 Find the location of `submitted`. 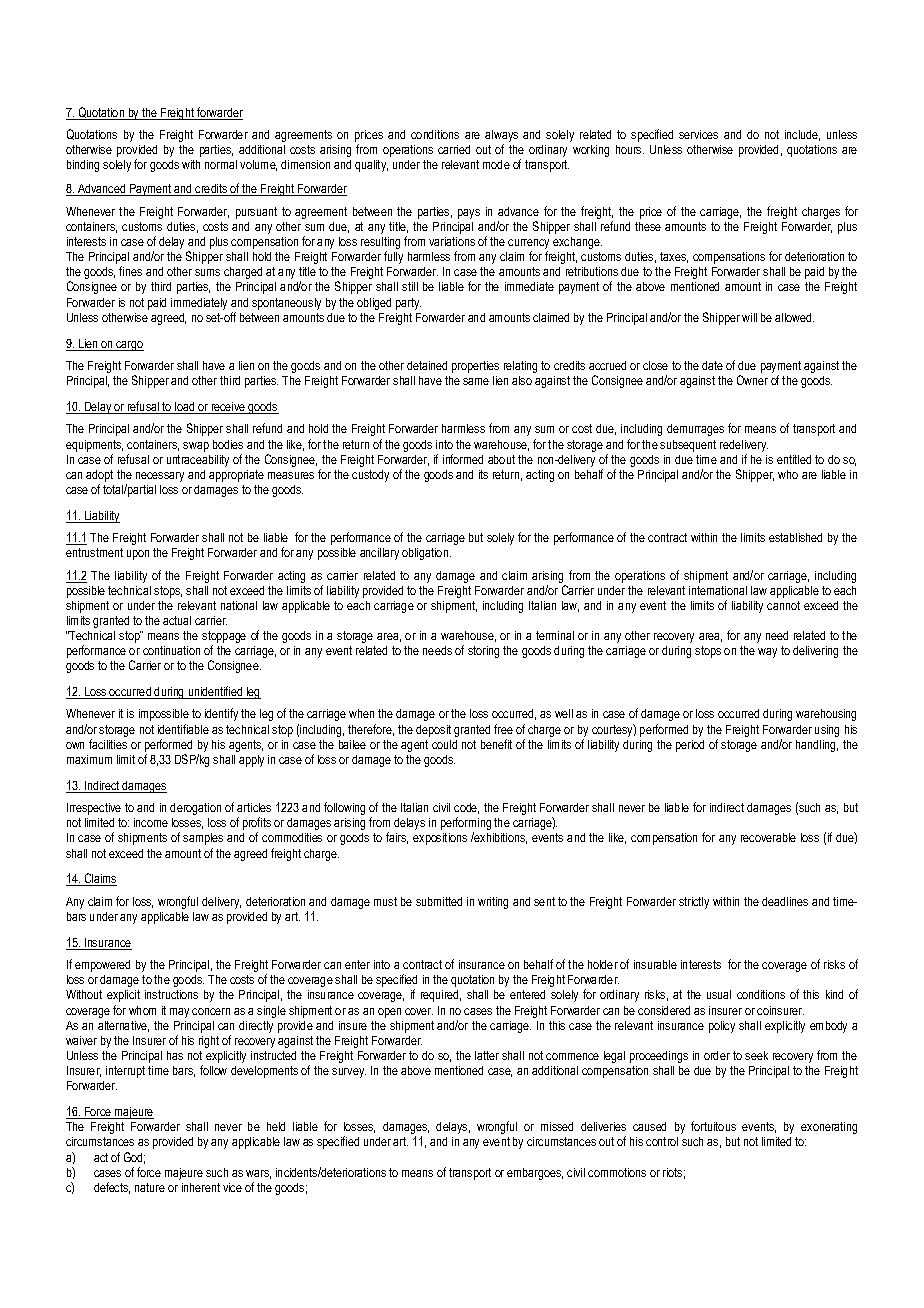

submitted is located at coordinates (439, 901).
